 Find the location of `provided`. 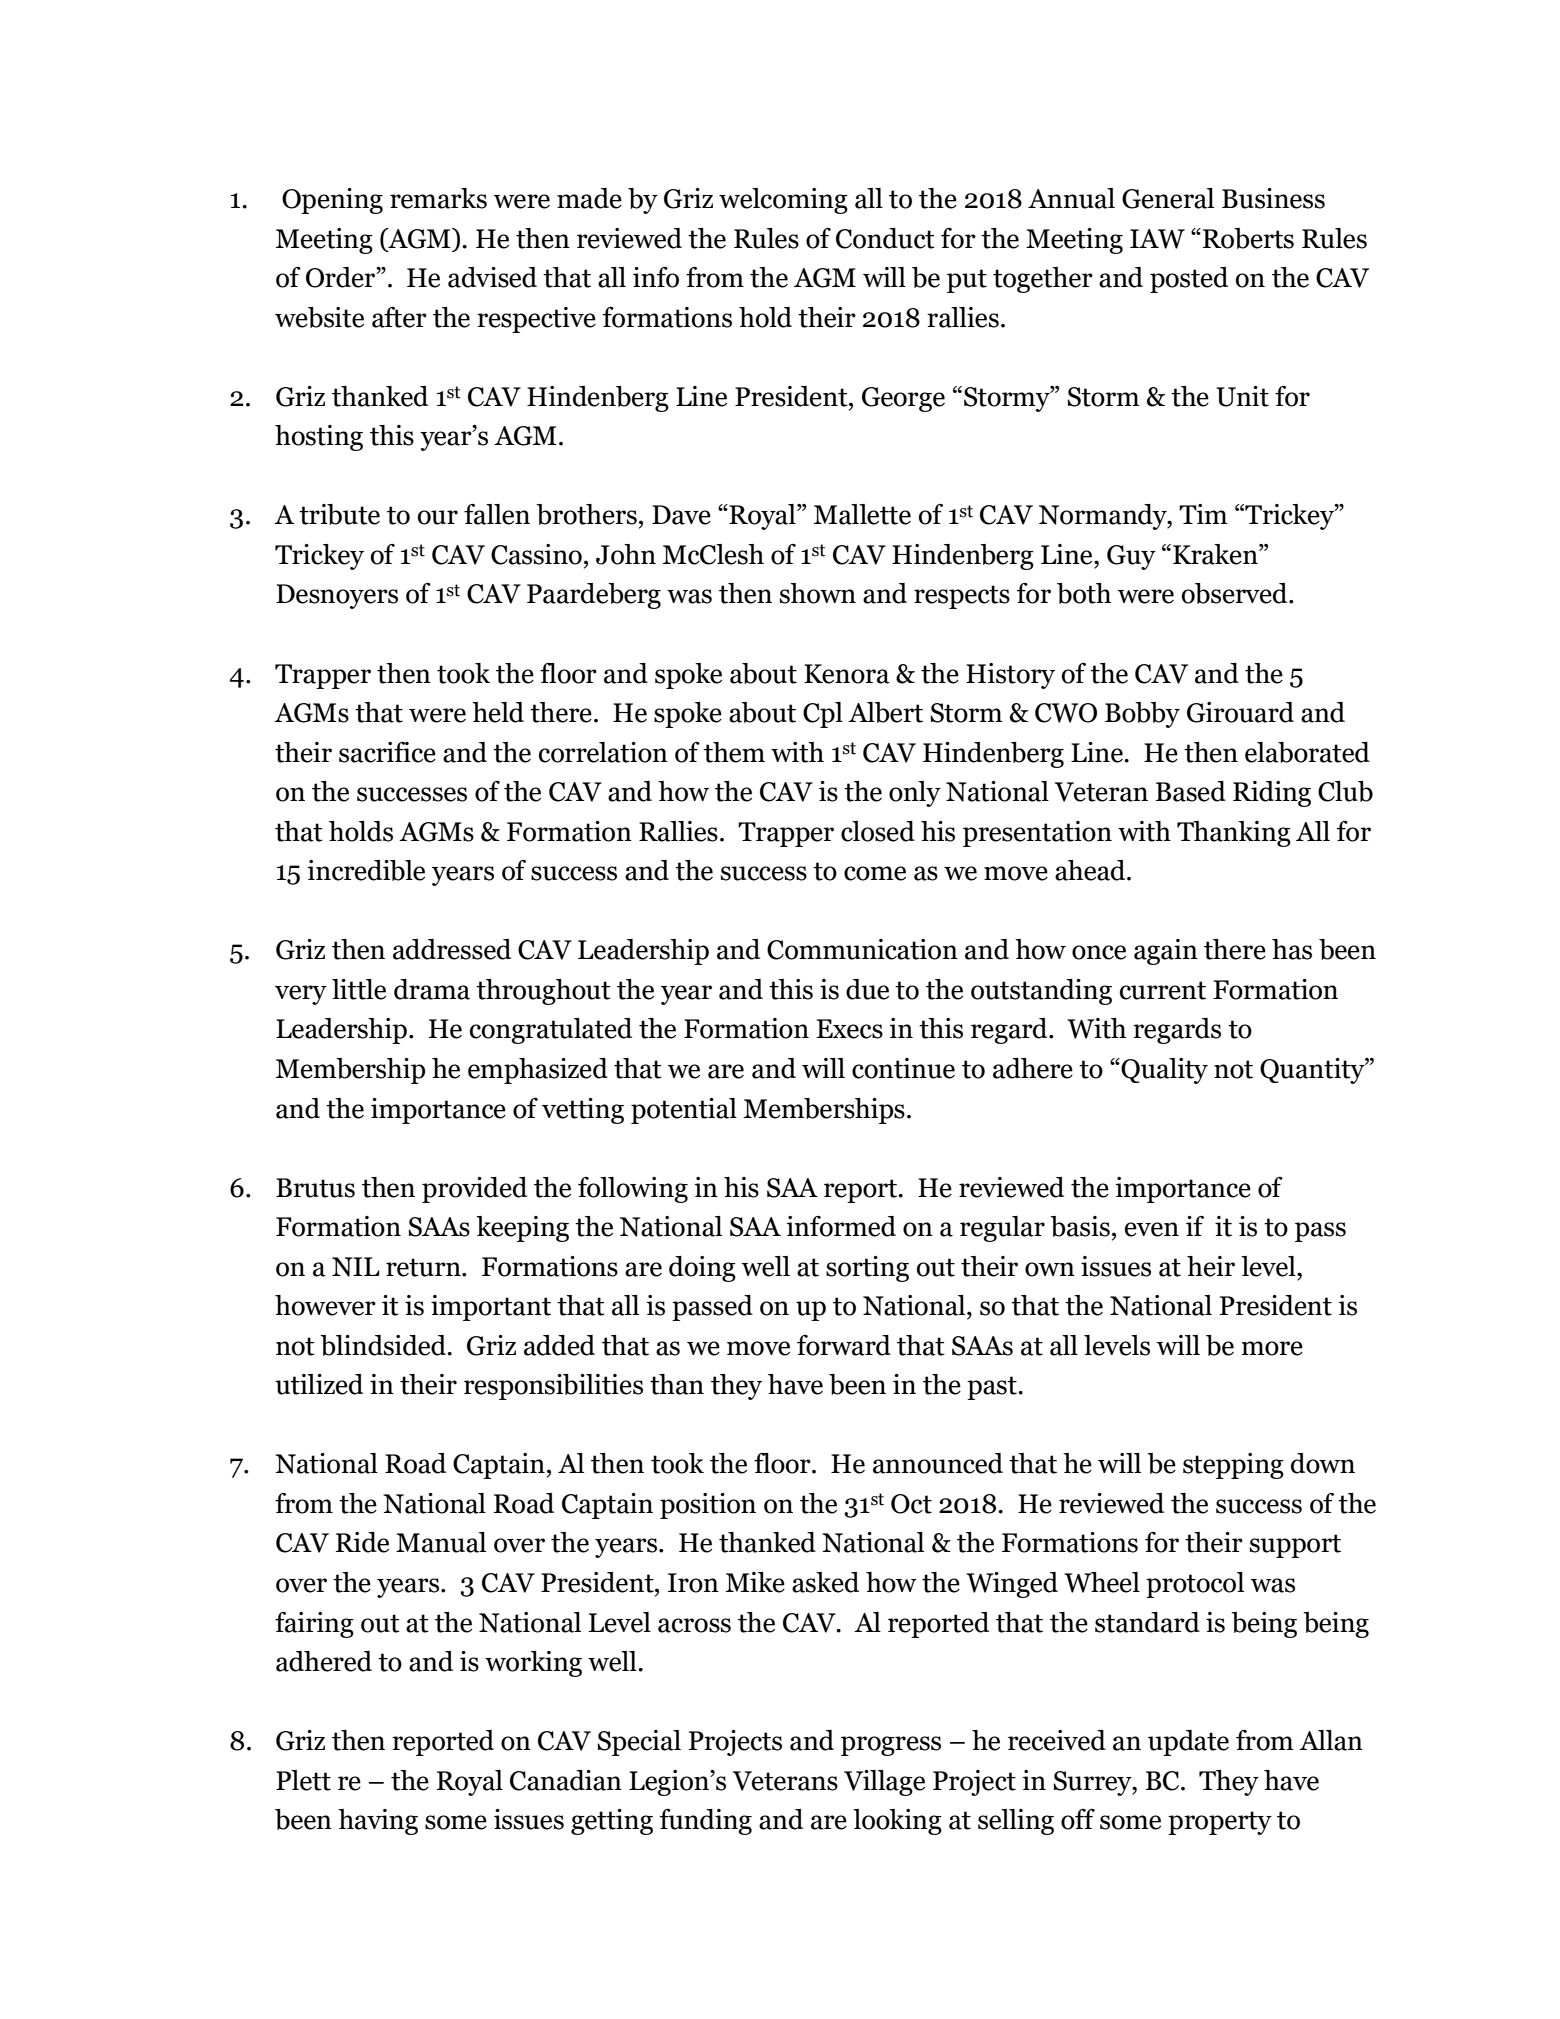

provided is located at coordinates (474, 1190).
